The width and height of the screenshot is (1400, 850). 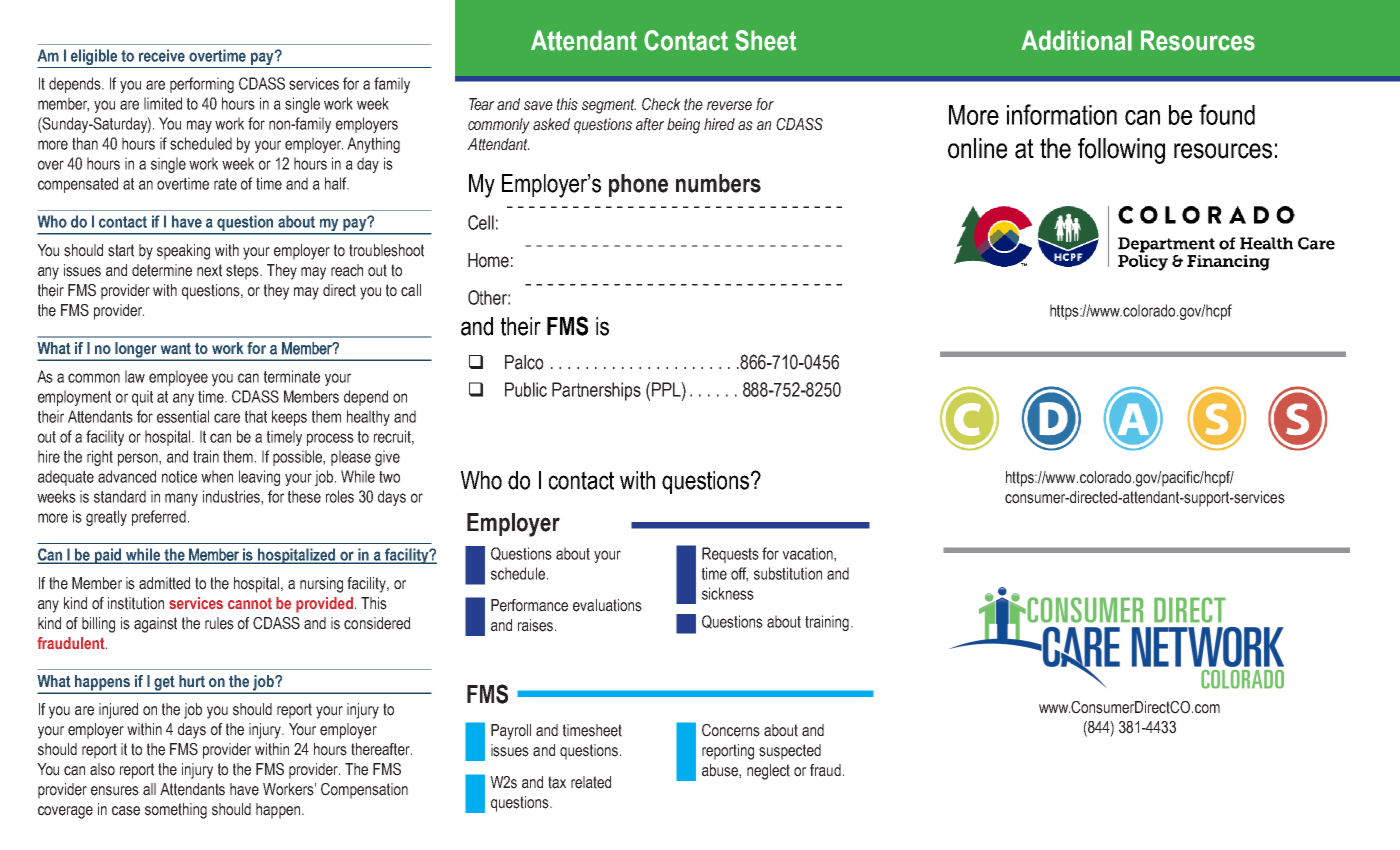 What do you see at coordinates (788, 573) in the screenshot?
I see `substitution` at bounding box center [788, 573].
